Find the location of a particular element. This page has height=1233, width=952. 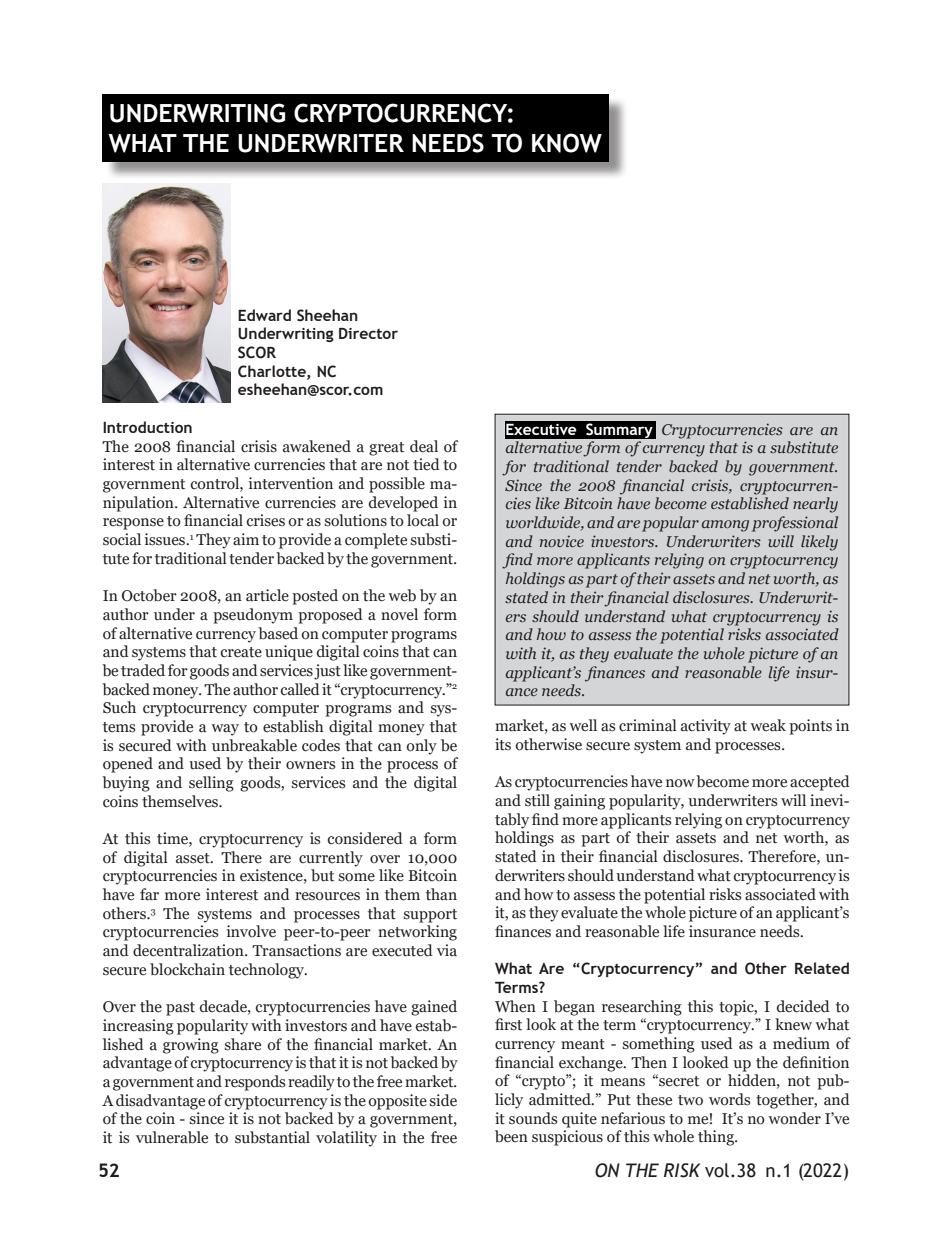

Director is located at coordinates (368, 333).
